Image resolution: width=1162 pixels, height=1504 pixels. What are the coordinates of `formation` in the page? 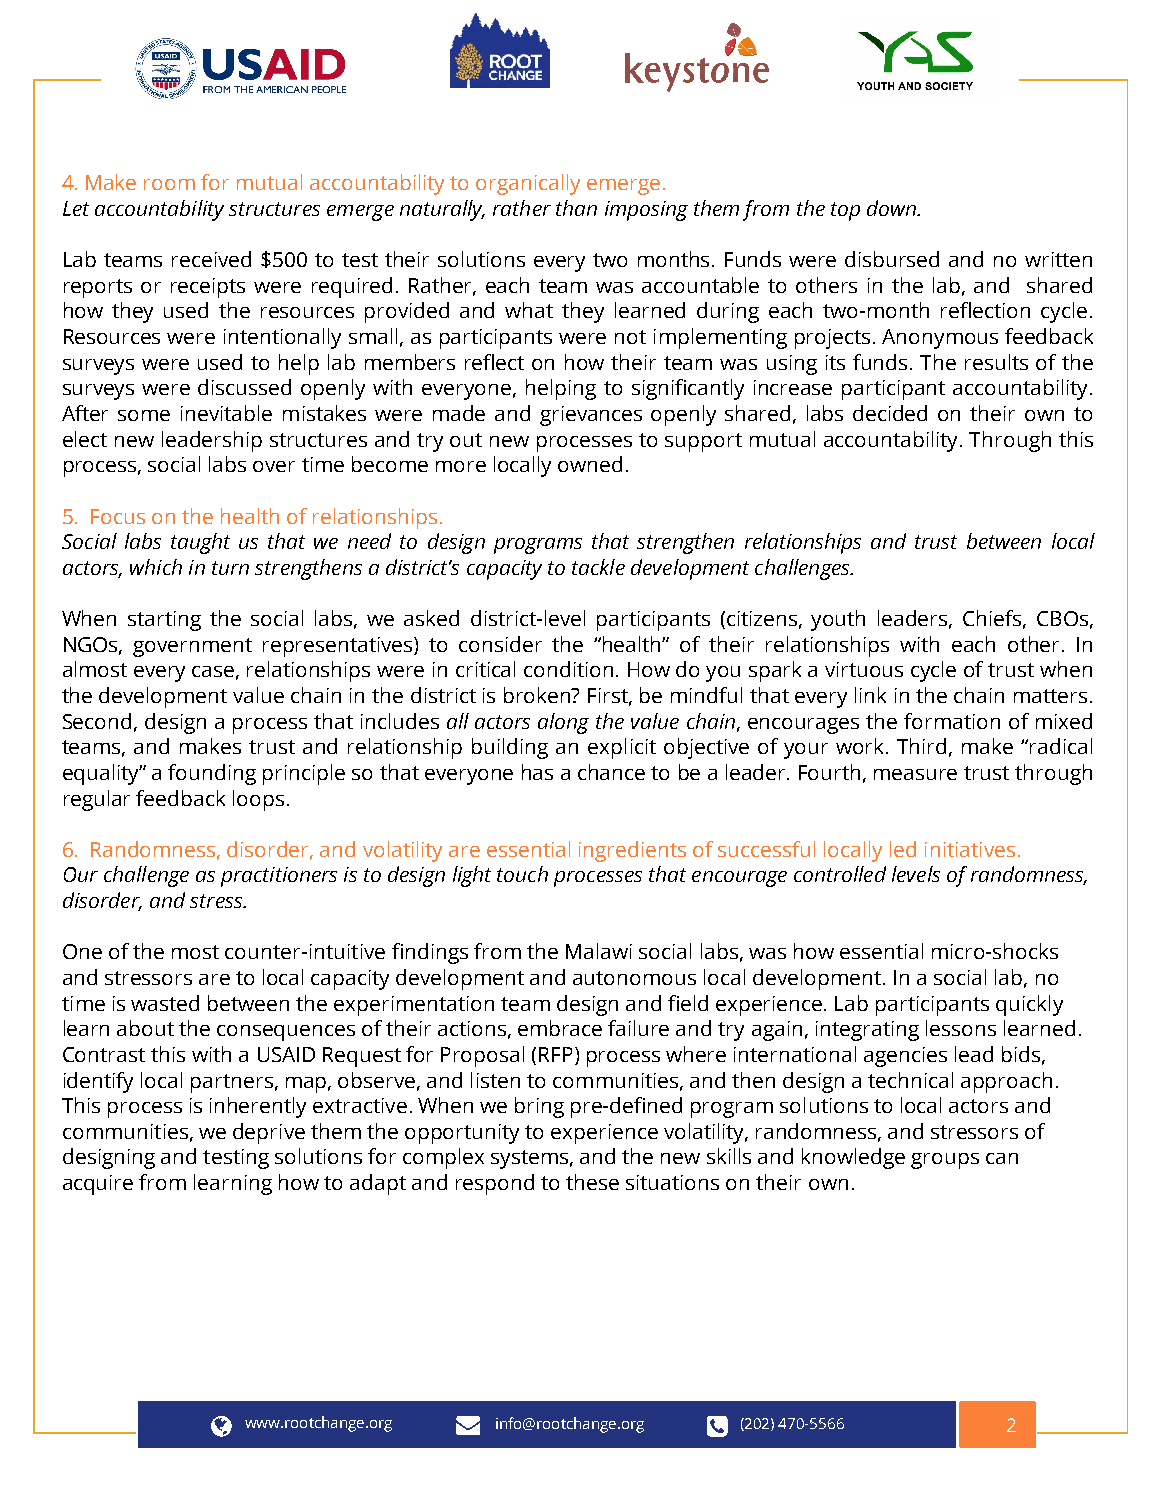 It's located at (952, 721).
